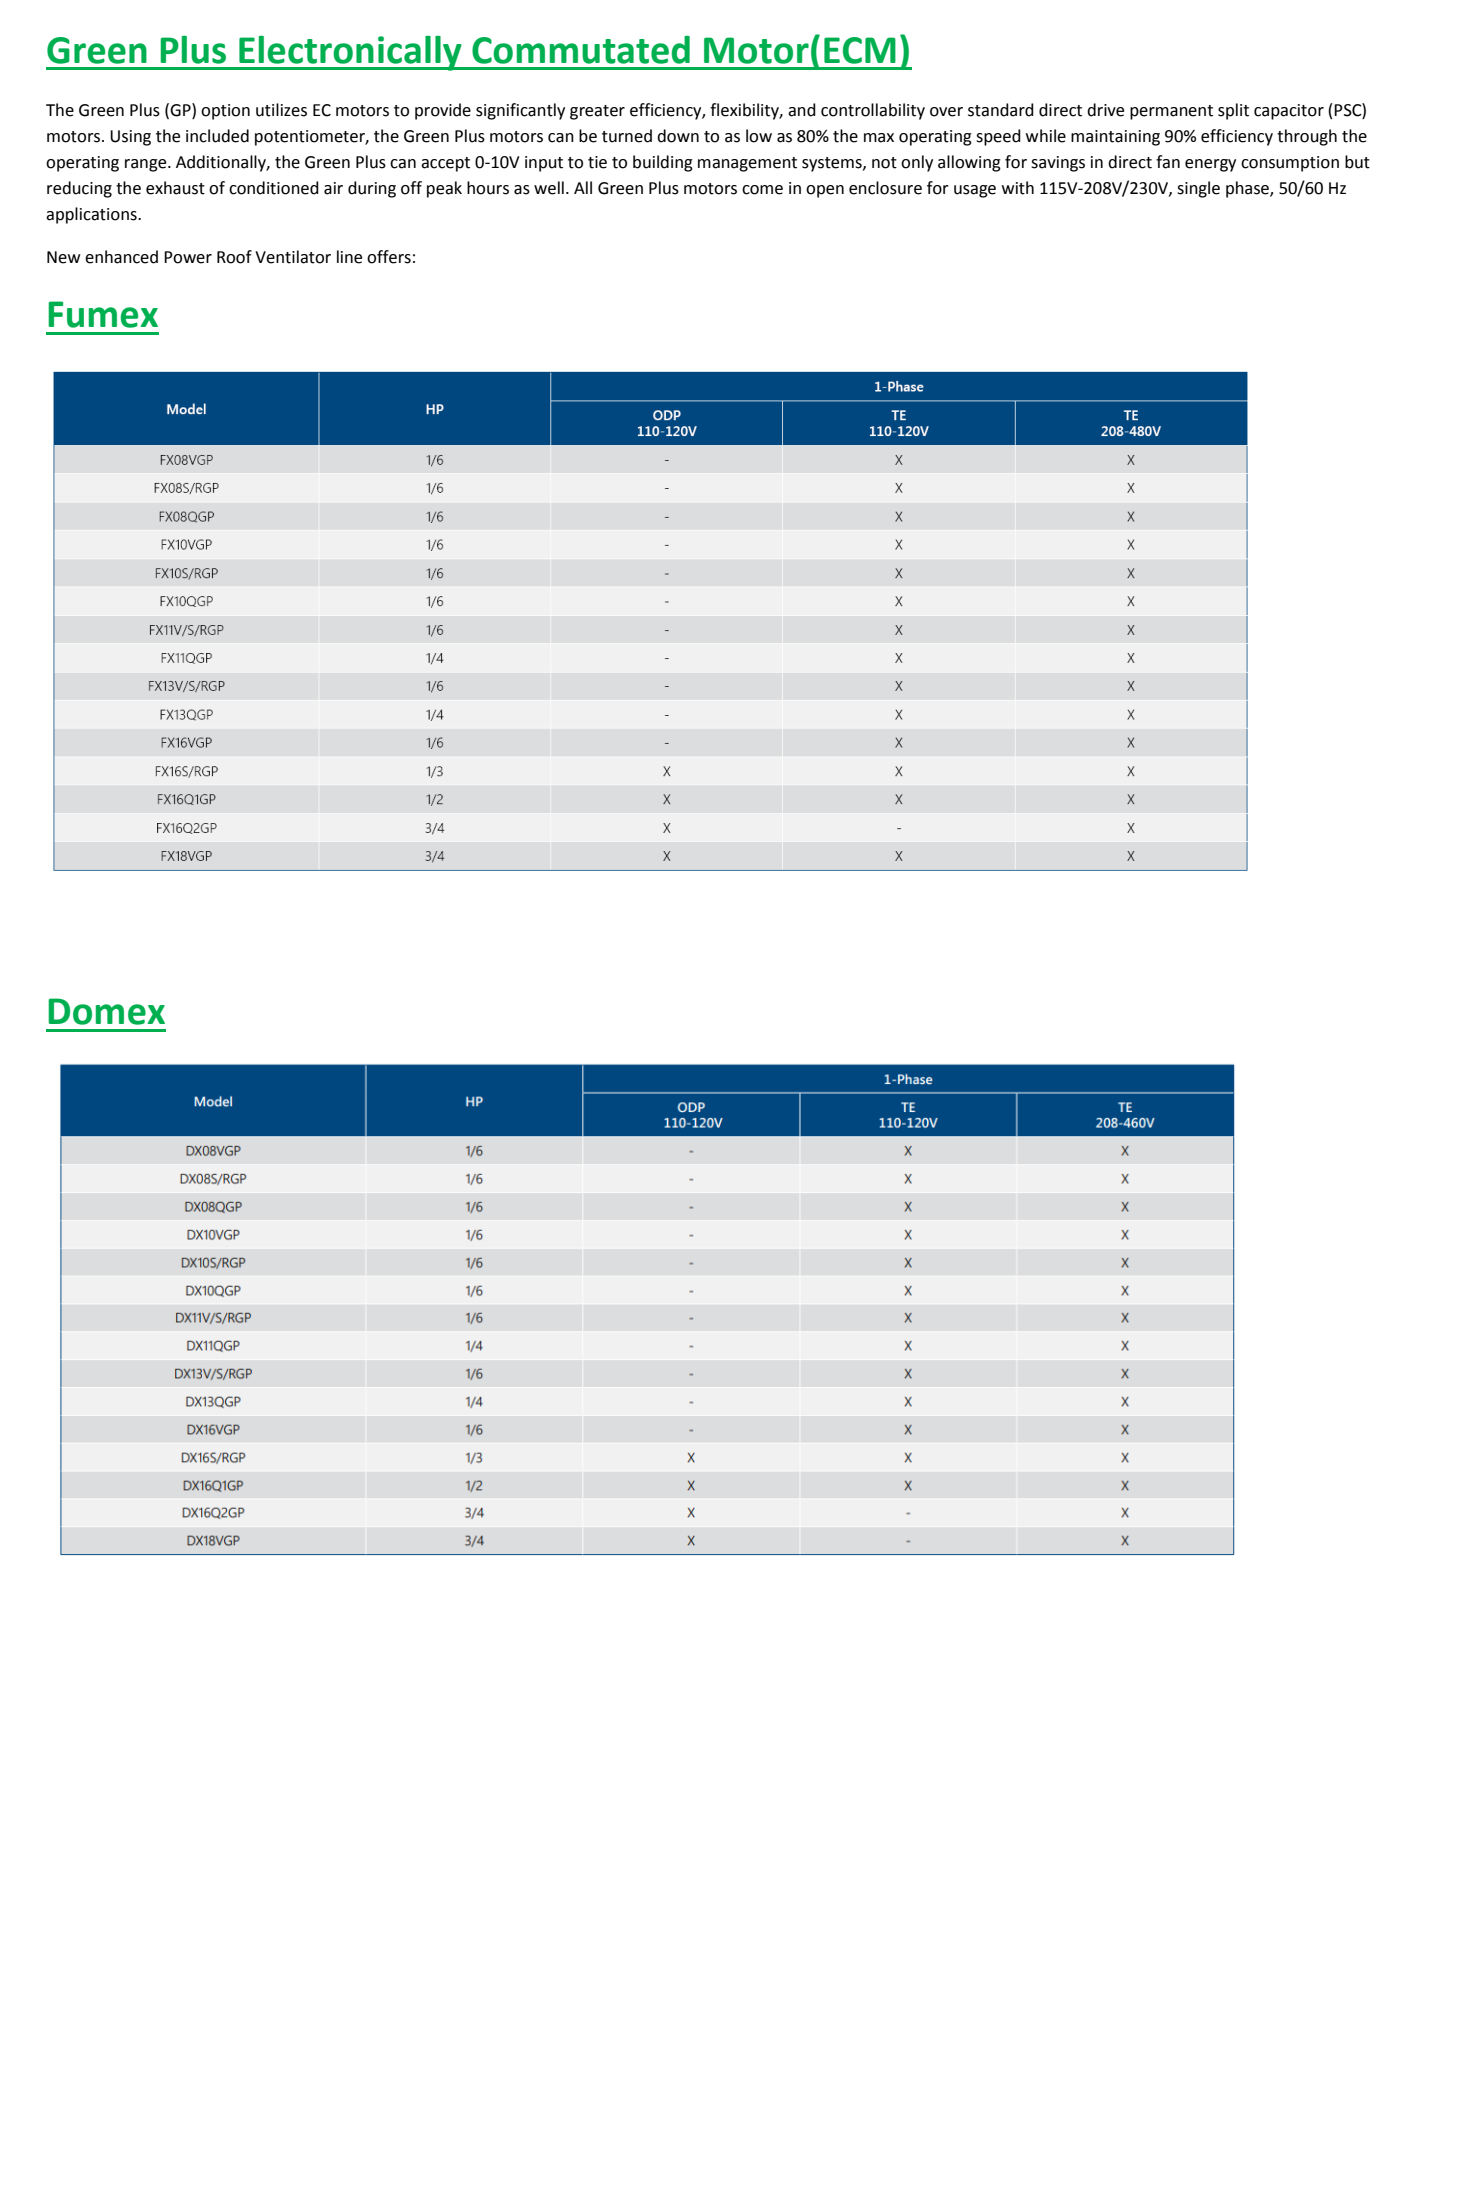 This page has width=1460, height=2190. What do you see at coordinates (234, 257) in the page?
I see `Roof` at bounding box center [234, 257].
